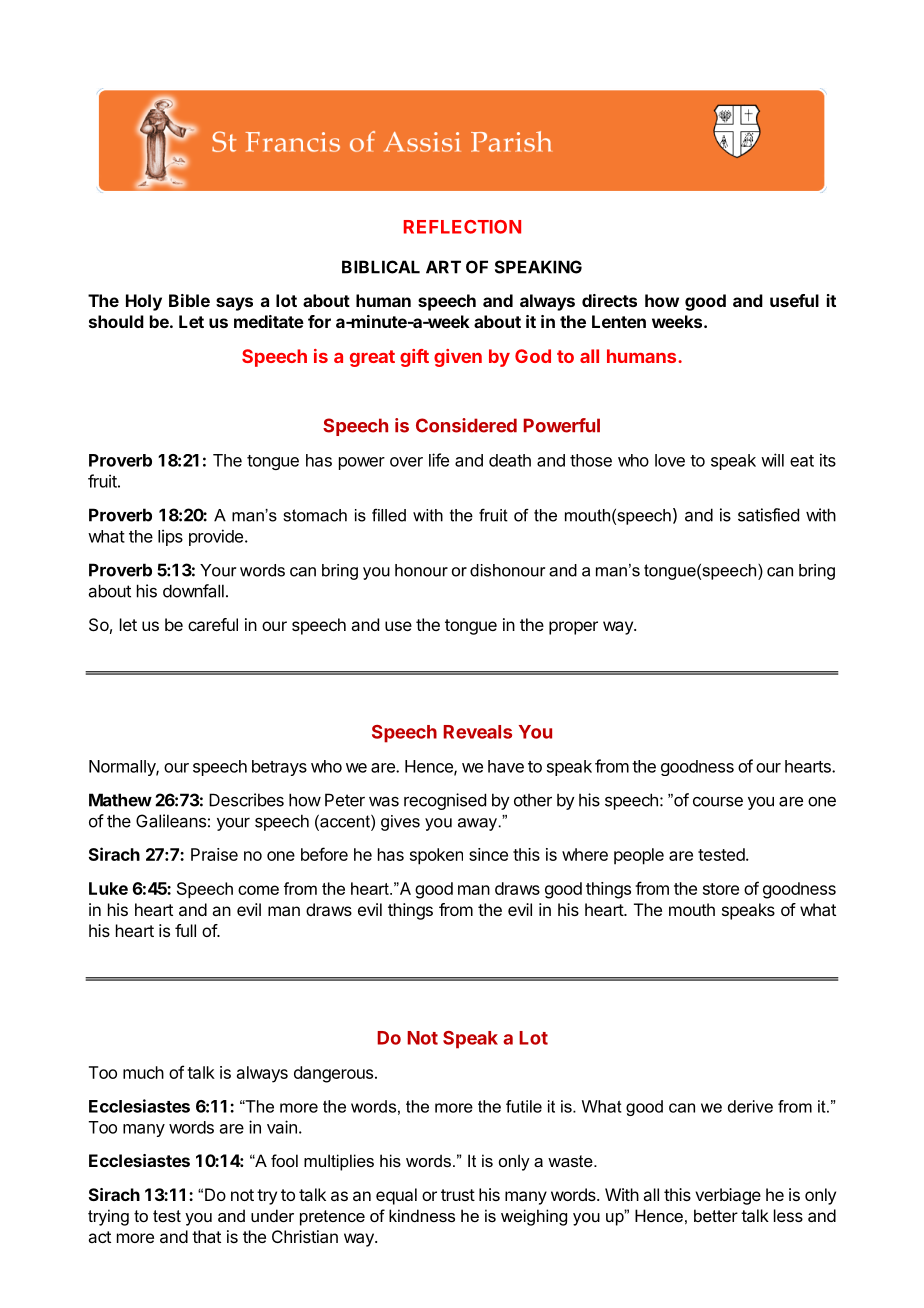 The image size is (924, 1308). I want to click on filled, so click(389, 515).
